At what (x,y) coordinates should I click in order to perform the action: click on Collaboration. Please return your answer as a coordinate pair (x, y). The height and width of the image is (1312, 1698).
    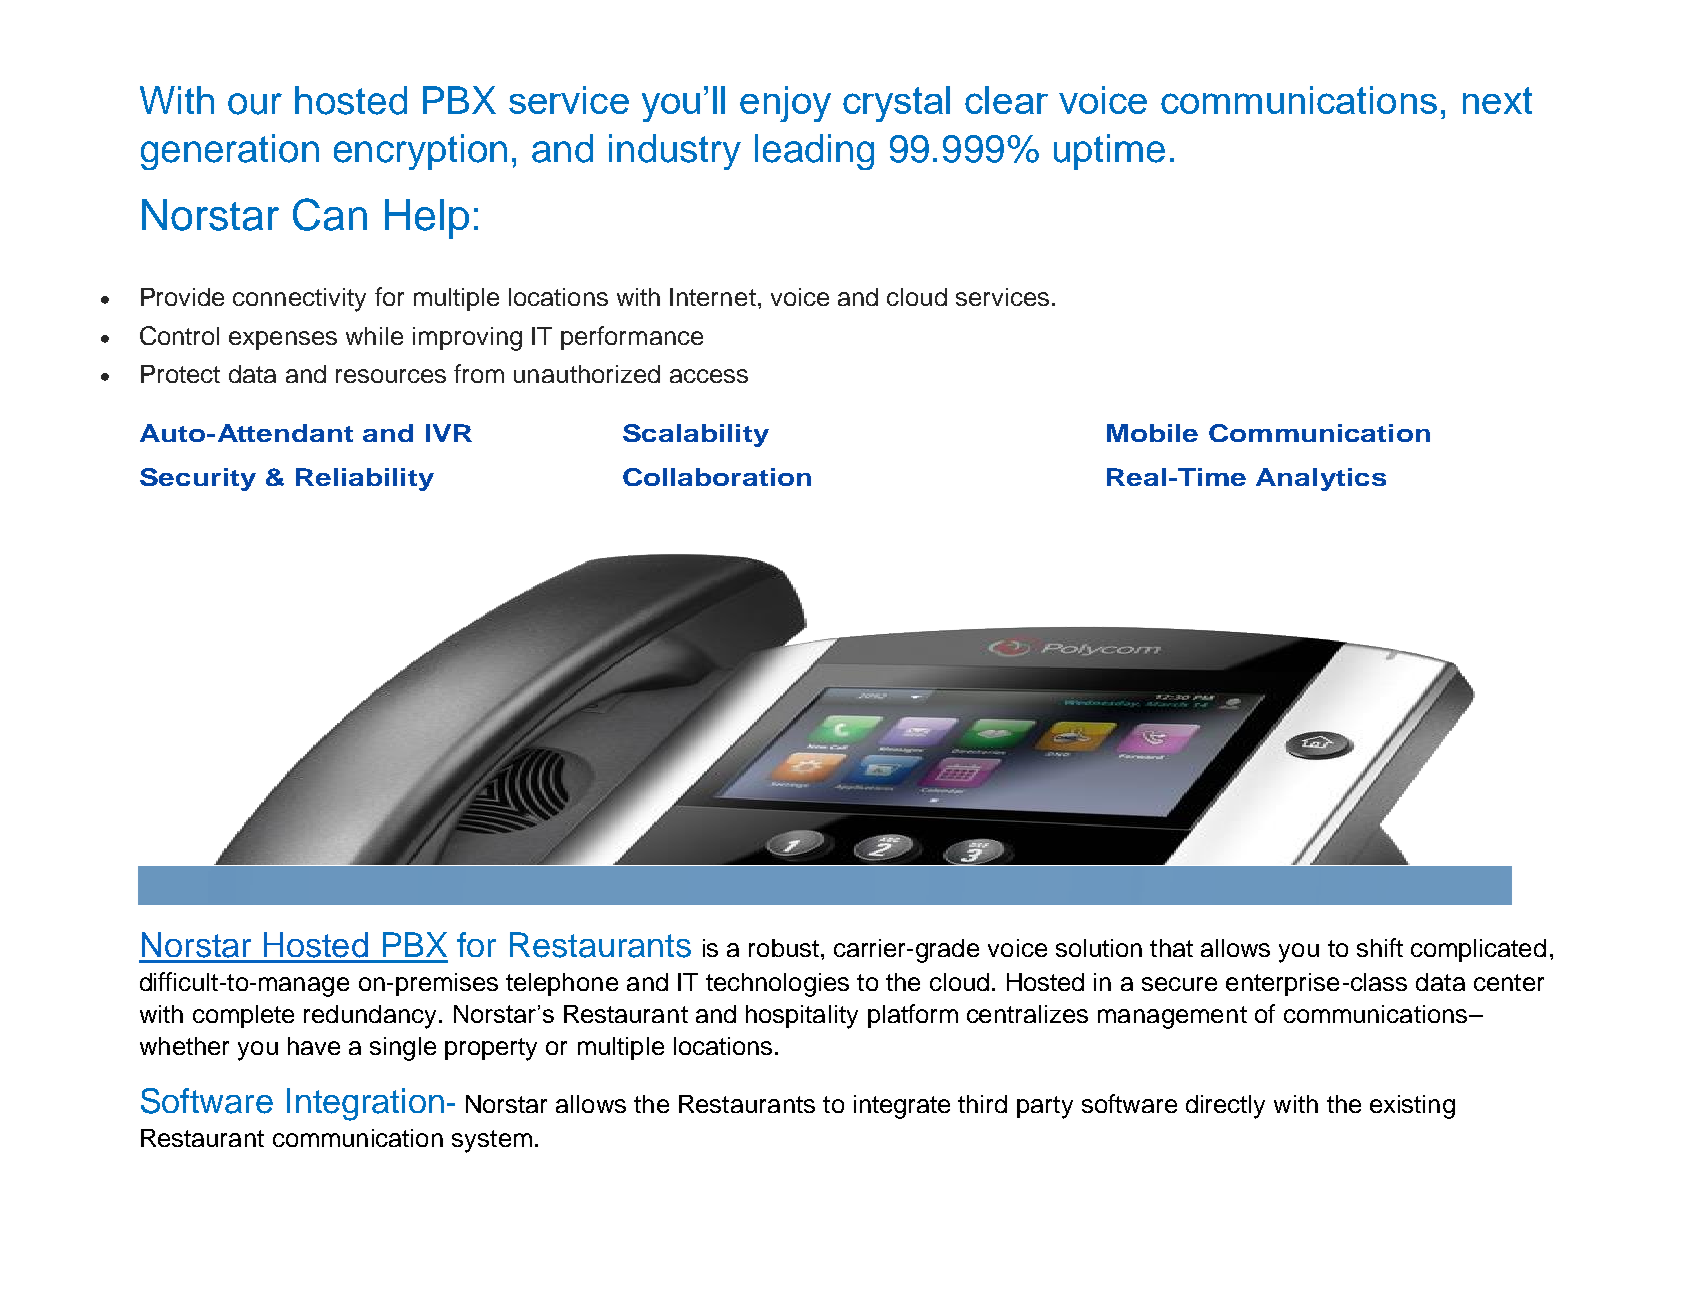
    Looking at the image, I should click on (717, 477).
